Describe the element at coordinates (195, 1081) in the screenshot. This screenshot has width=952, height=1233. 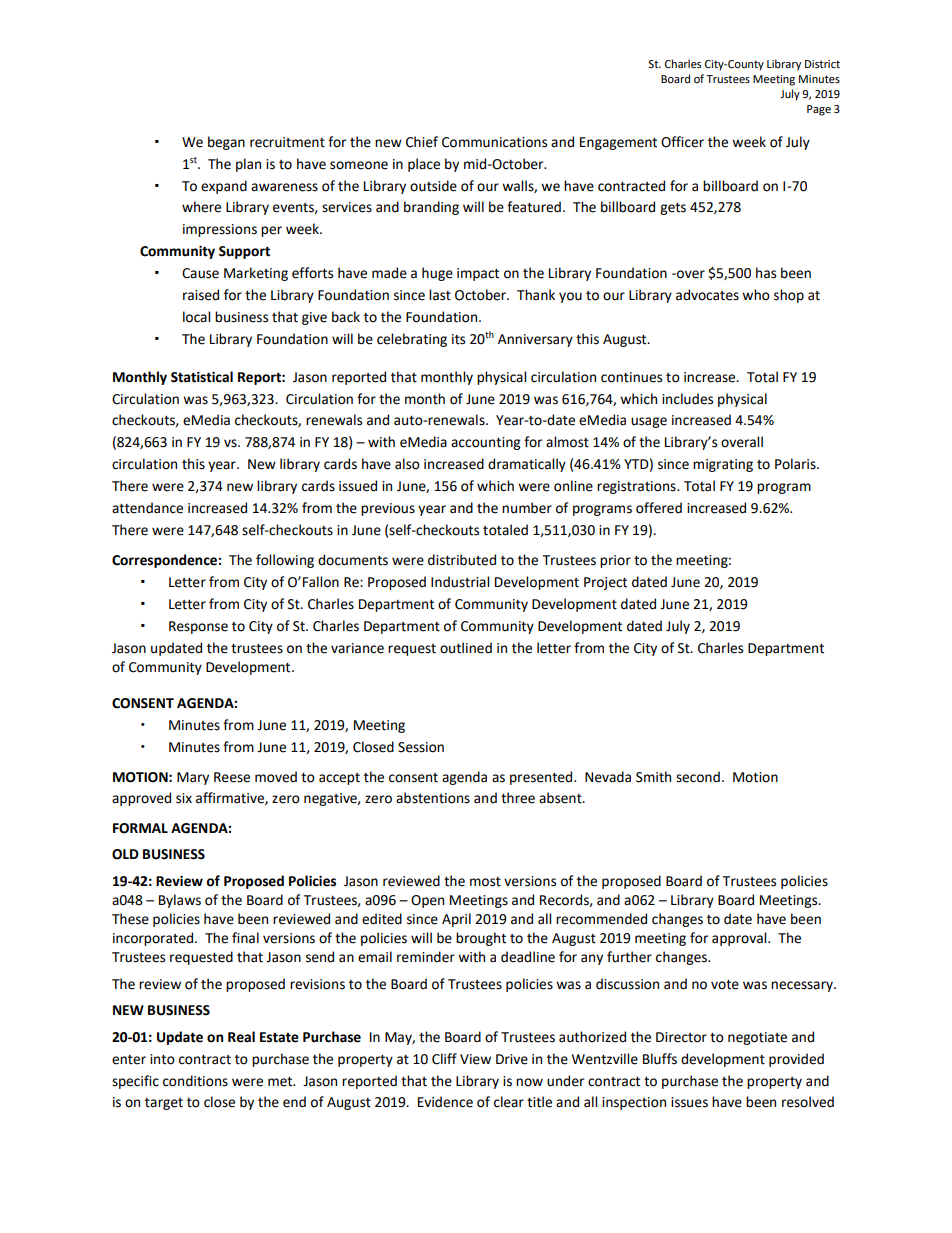
I see `conditions` at that location.
